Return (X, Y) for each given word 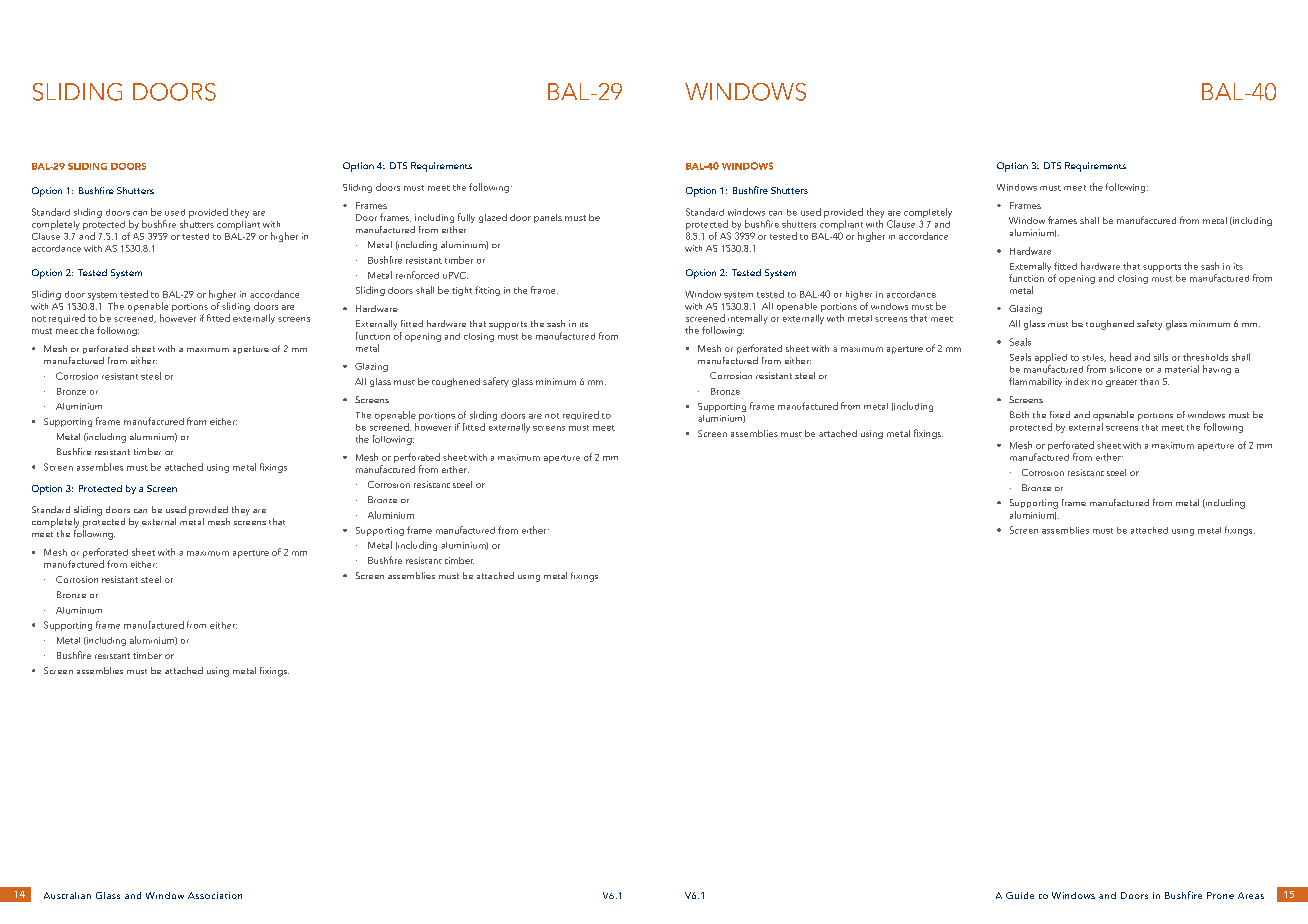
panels (548, 218)
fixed (1060, 414)
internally (748, 319)
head (1120, 357)
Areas (1251, 895)
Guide (1020, 895)
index (1077, 381)
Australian (67, 895)
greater (1121, 383)
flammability (1035, 382)
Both (1019, 414)
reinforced (417, 275)
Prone (1220, 895)
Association (215, 895)
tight (462, 291)
